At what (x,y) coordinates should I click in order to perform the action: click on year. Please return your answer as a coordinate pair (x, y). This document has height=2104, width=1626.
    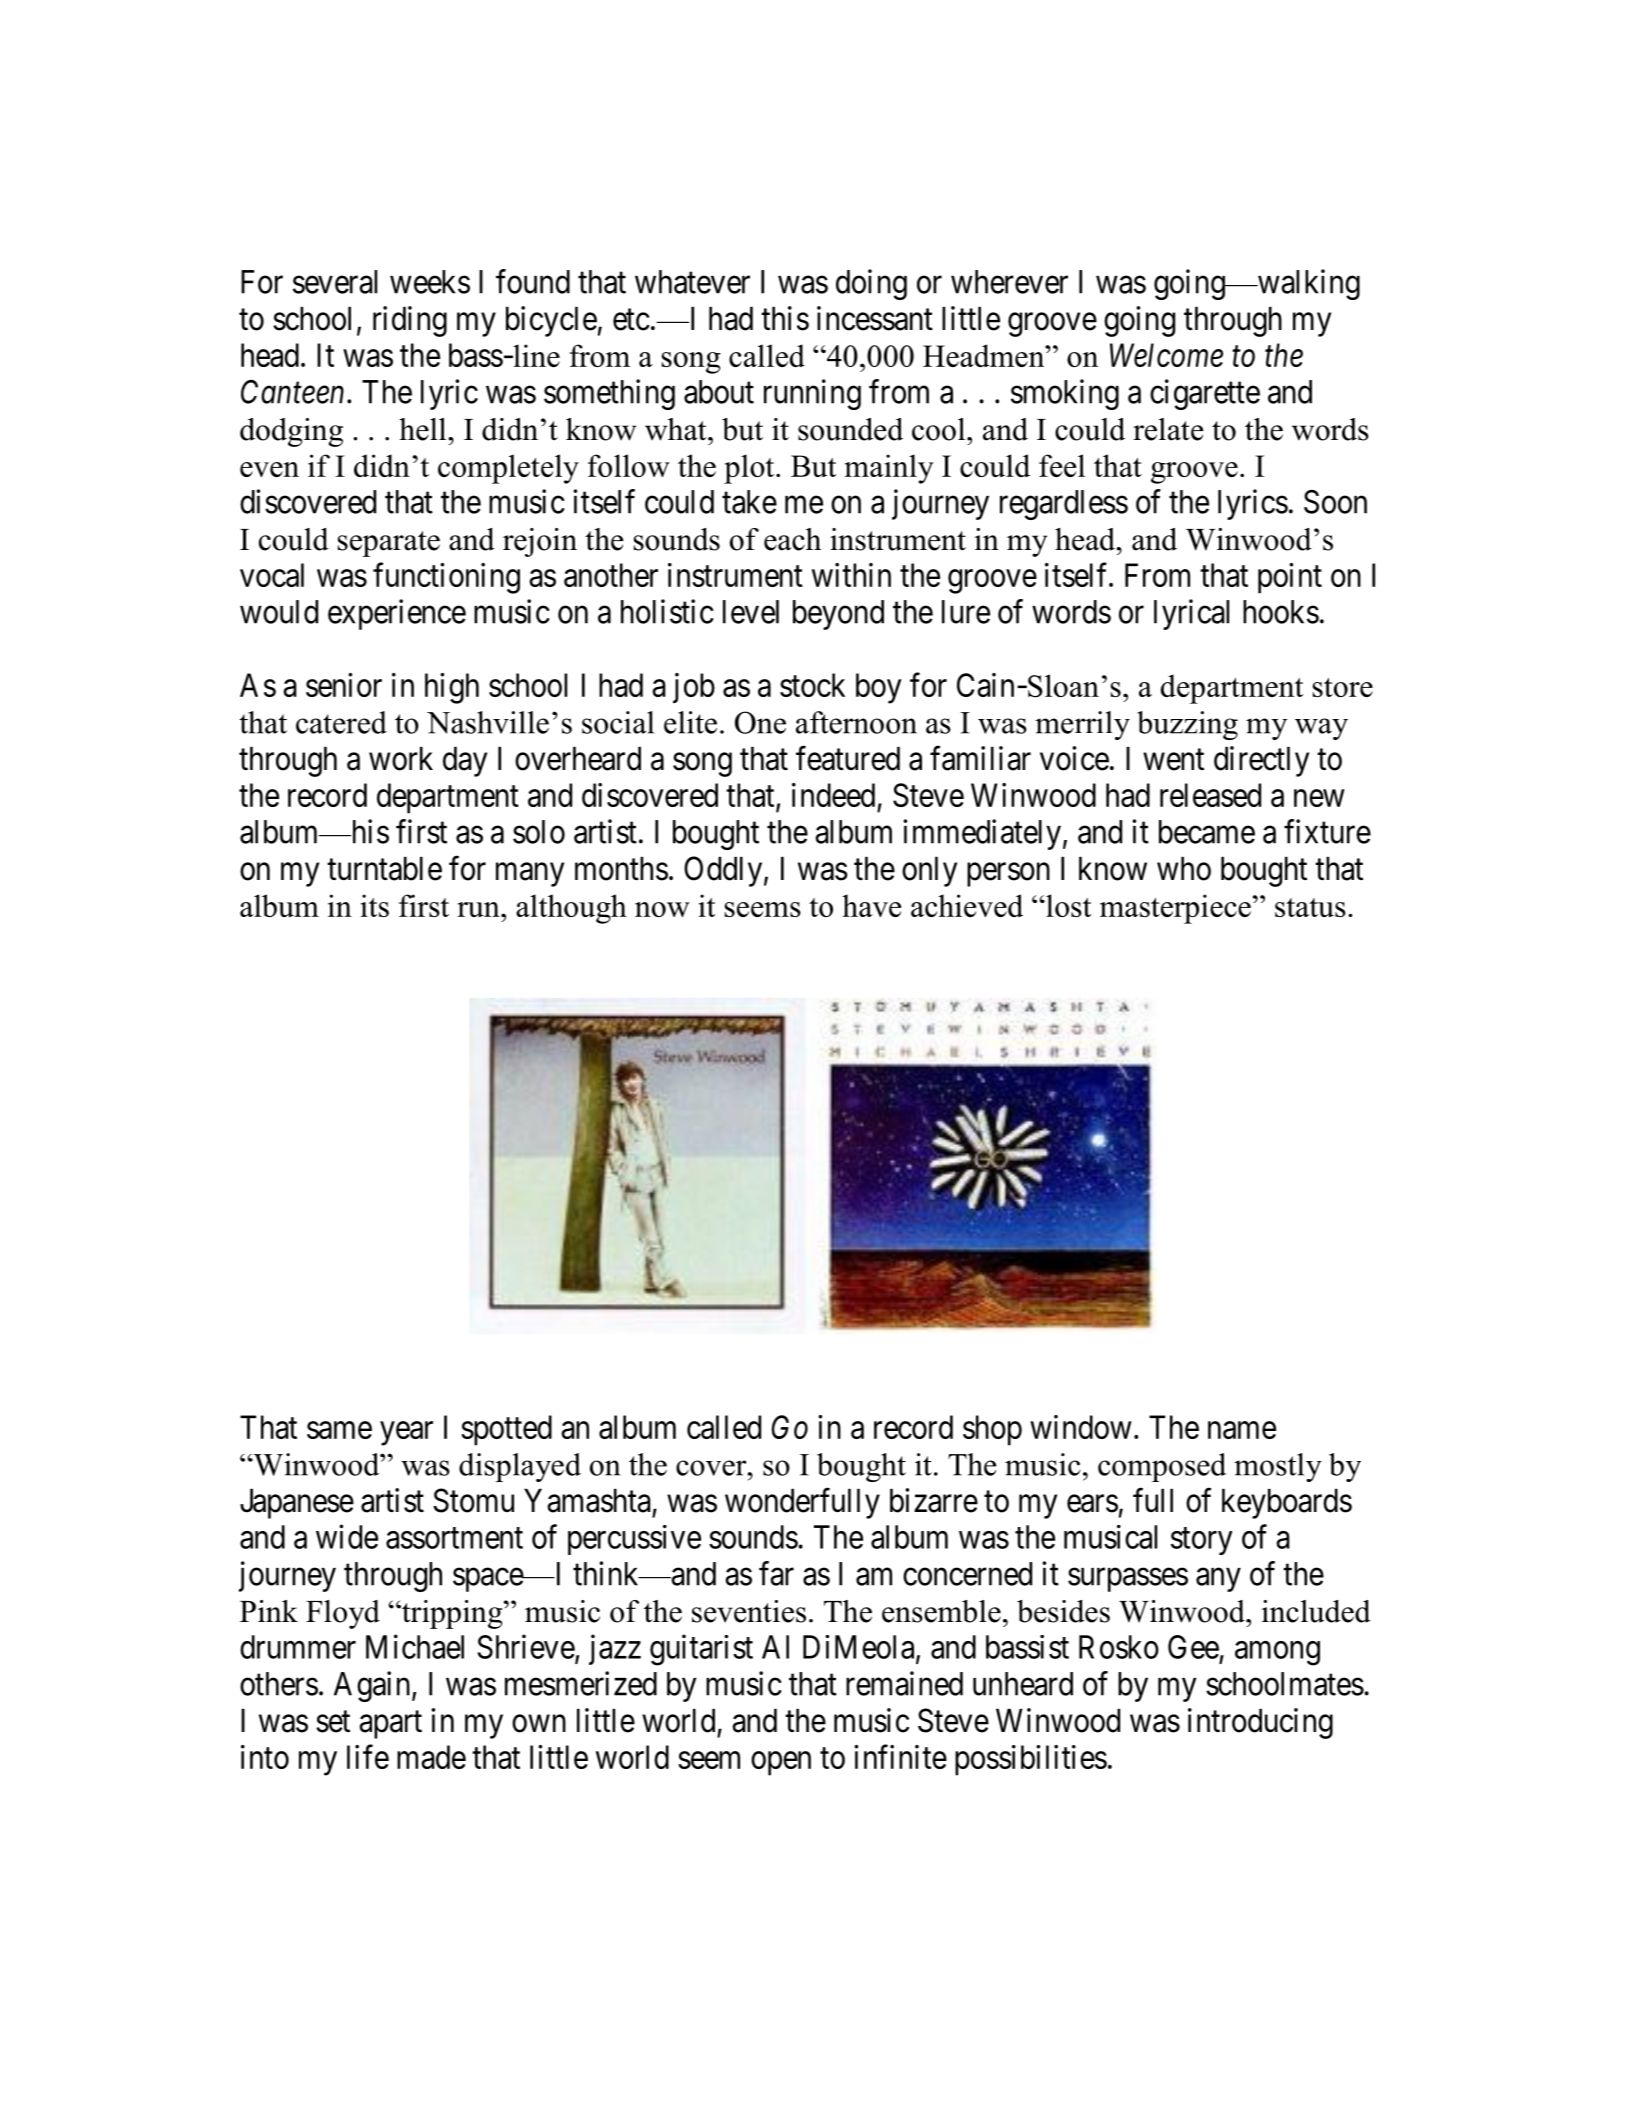
    Looking at the image, I should click on (406, 1434).
